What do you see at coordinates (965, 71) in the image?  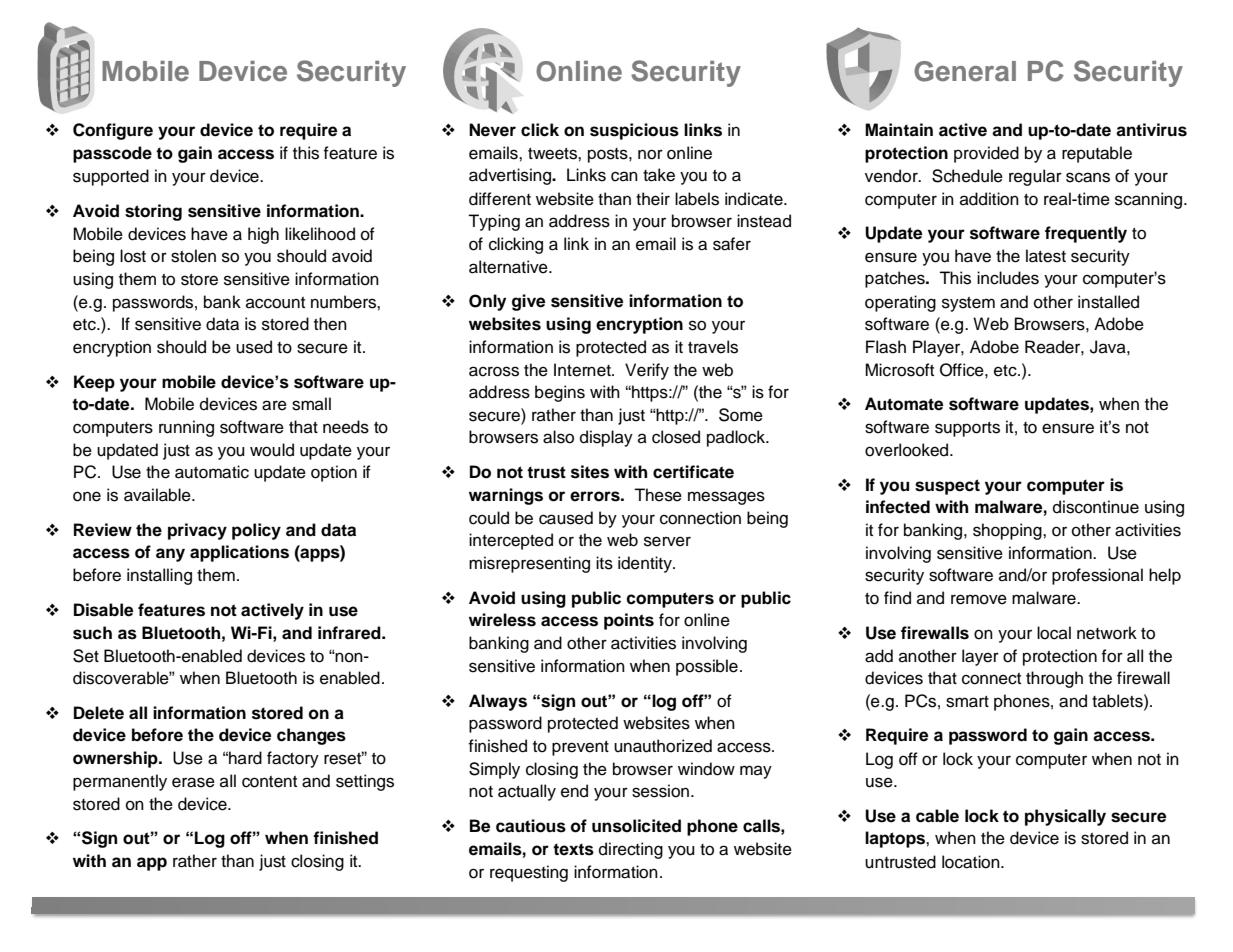 I see `General` at bounding box center [965, 71].
